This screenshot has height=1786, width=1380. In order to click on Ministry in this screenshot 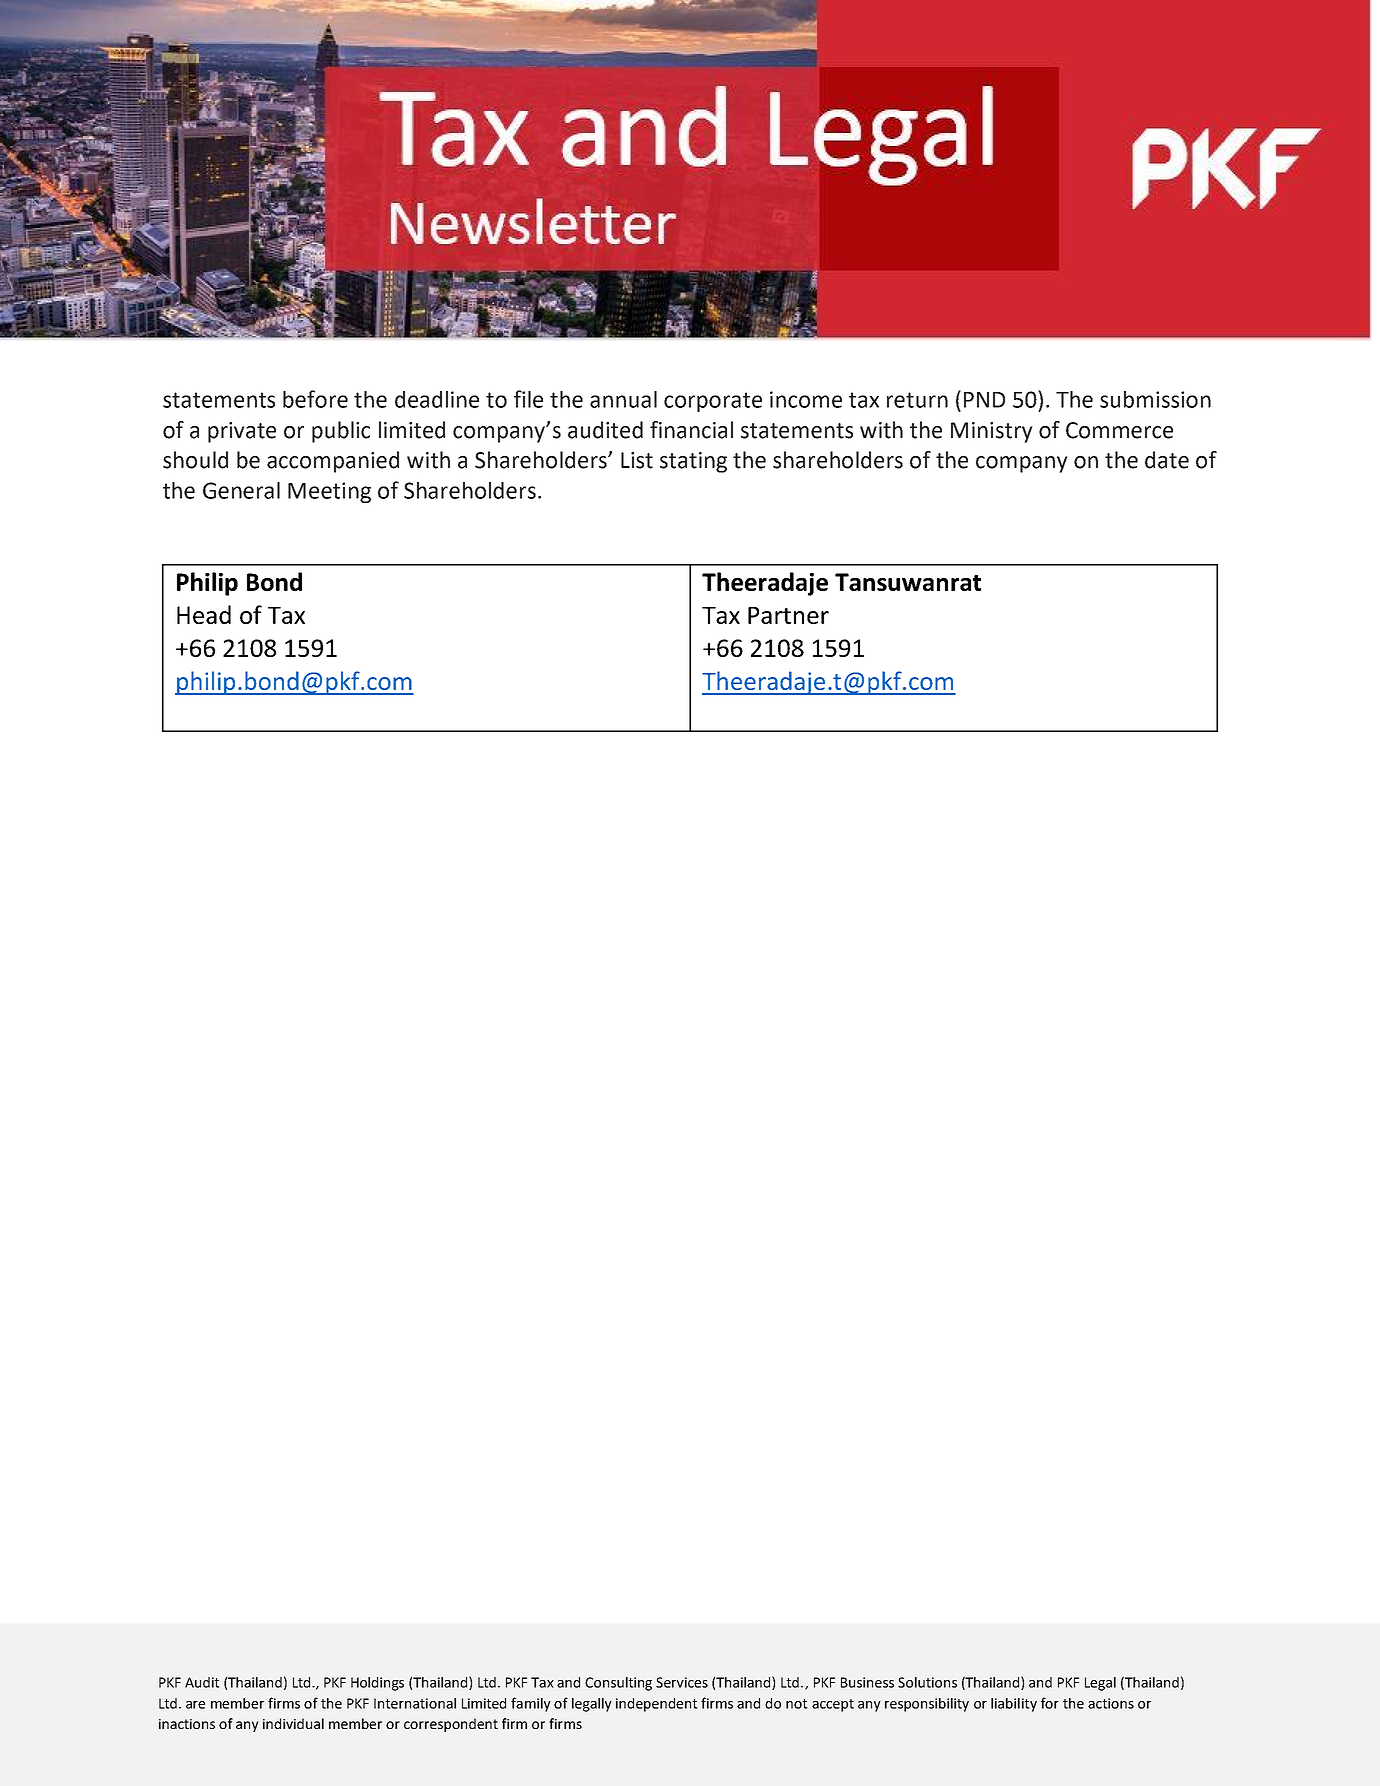, I will do `click(992, 432)`.
